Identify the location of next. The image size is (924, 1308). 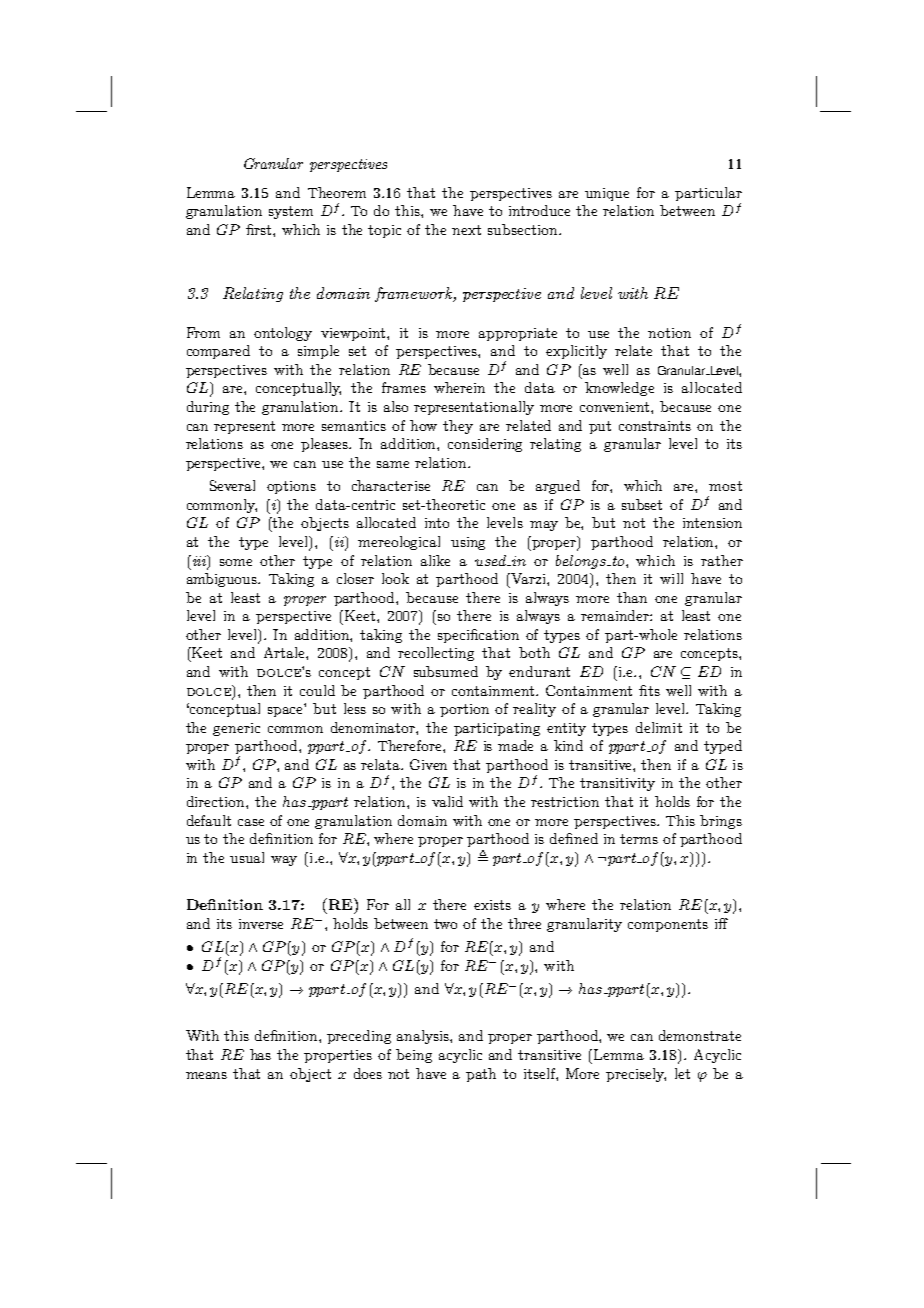
(466, 230).
